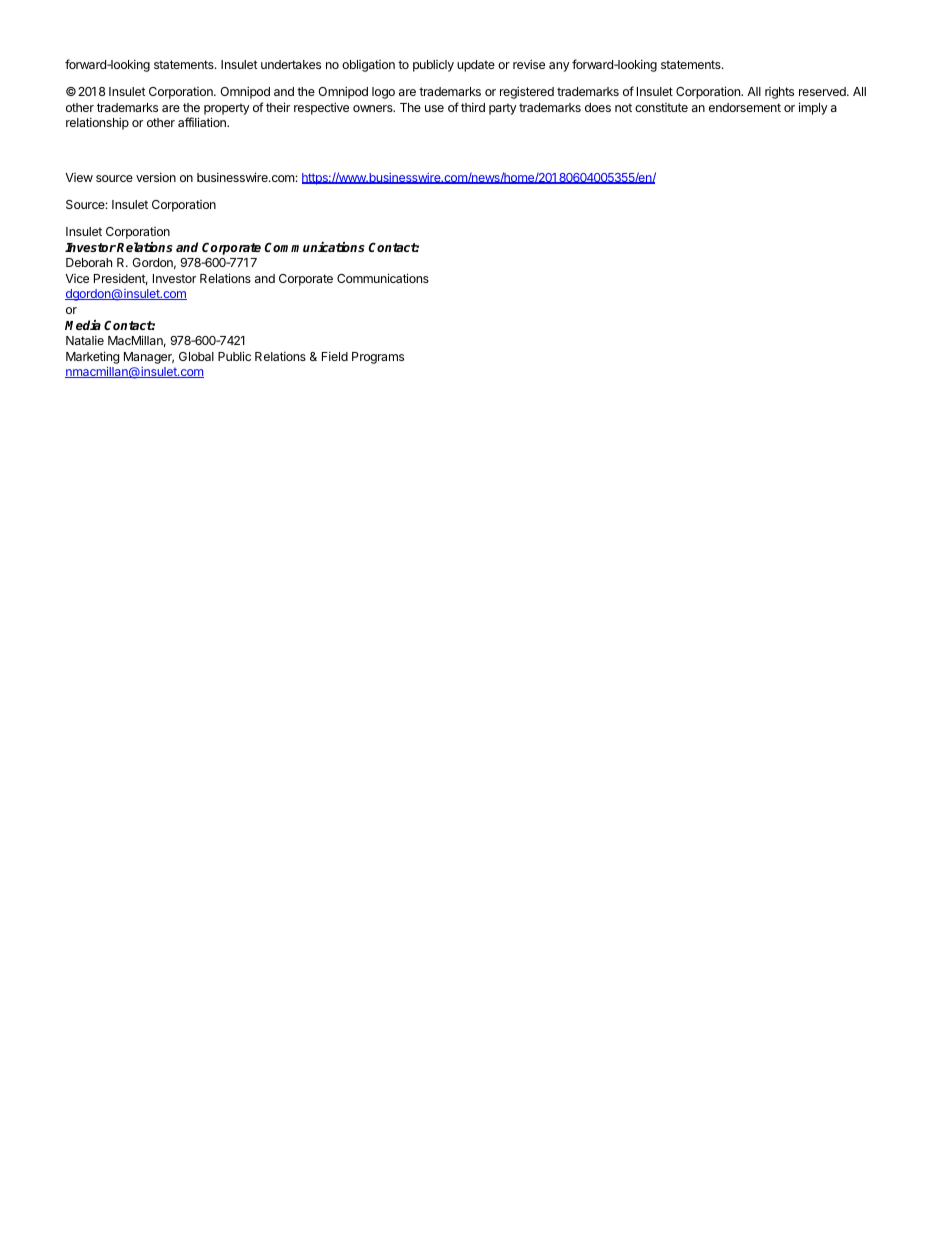  What do you see at coordinates (476, 66) in the screenshot?
I see `update` at bounding box center [476, 66].
